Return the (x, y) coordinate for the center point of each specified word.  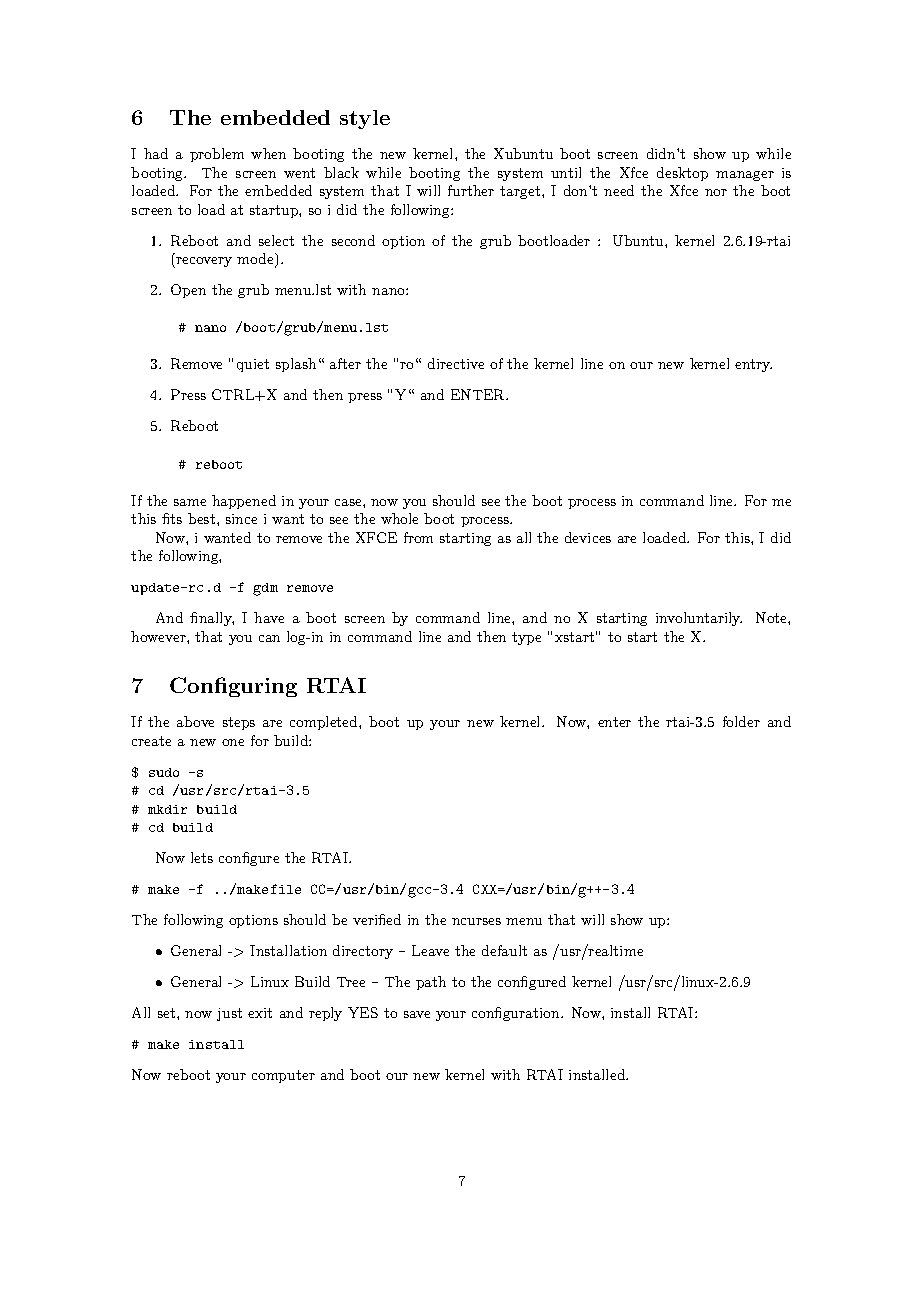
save (417, 1014)
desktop (682, 174)
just (229, 1014)
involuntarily (699, 619)
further (471, 190)
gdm (265, 589)
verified (377, 919)
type (526, 638)
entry (753, 365)
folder (741, 721)
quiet (253, 365)
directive (456, 363)
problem (217, 155)
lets (202, 857)
